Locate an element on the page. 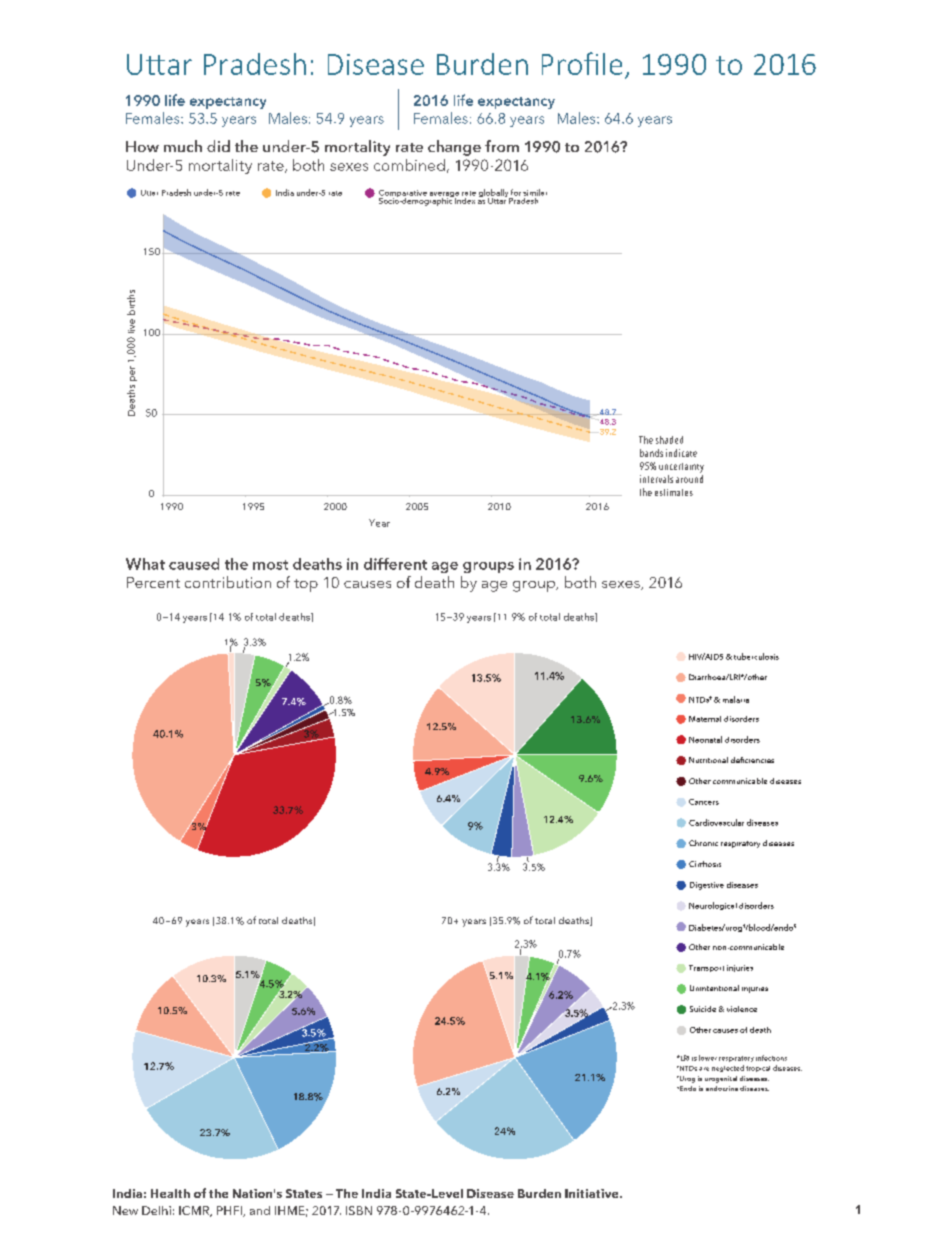 This image has height=1233, width=952. indicate is located at coordinates (681, 453).
